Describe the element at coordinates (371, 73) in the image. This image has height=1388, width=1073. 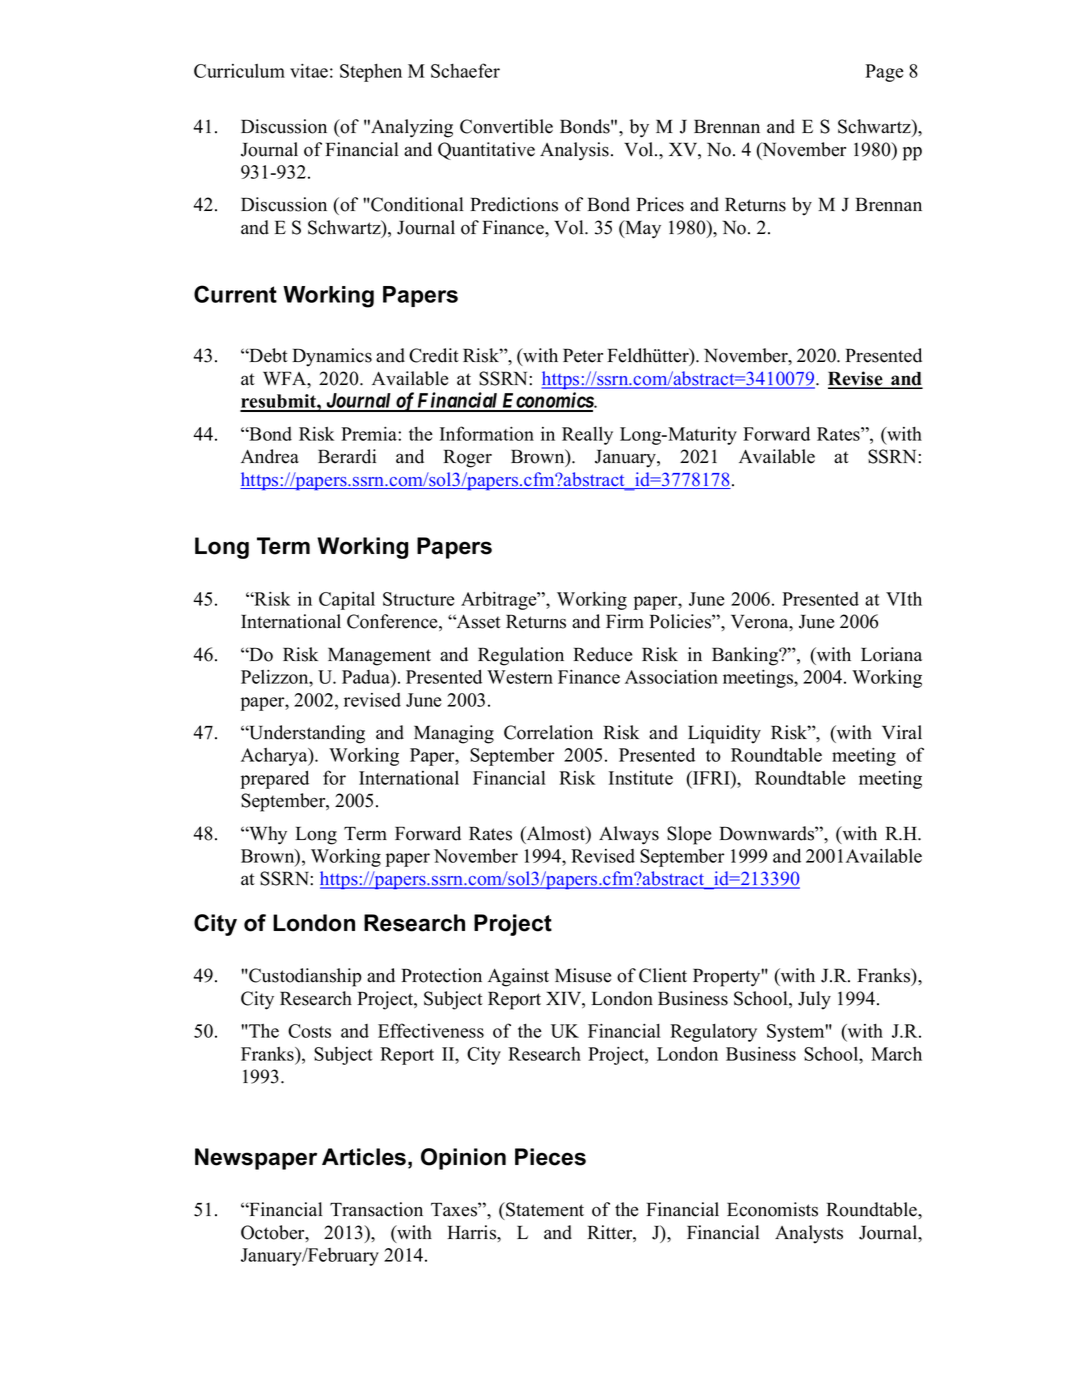
I see `Stephen` at that location.
